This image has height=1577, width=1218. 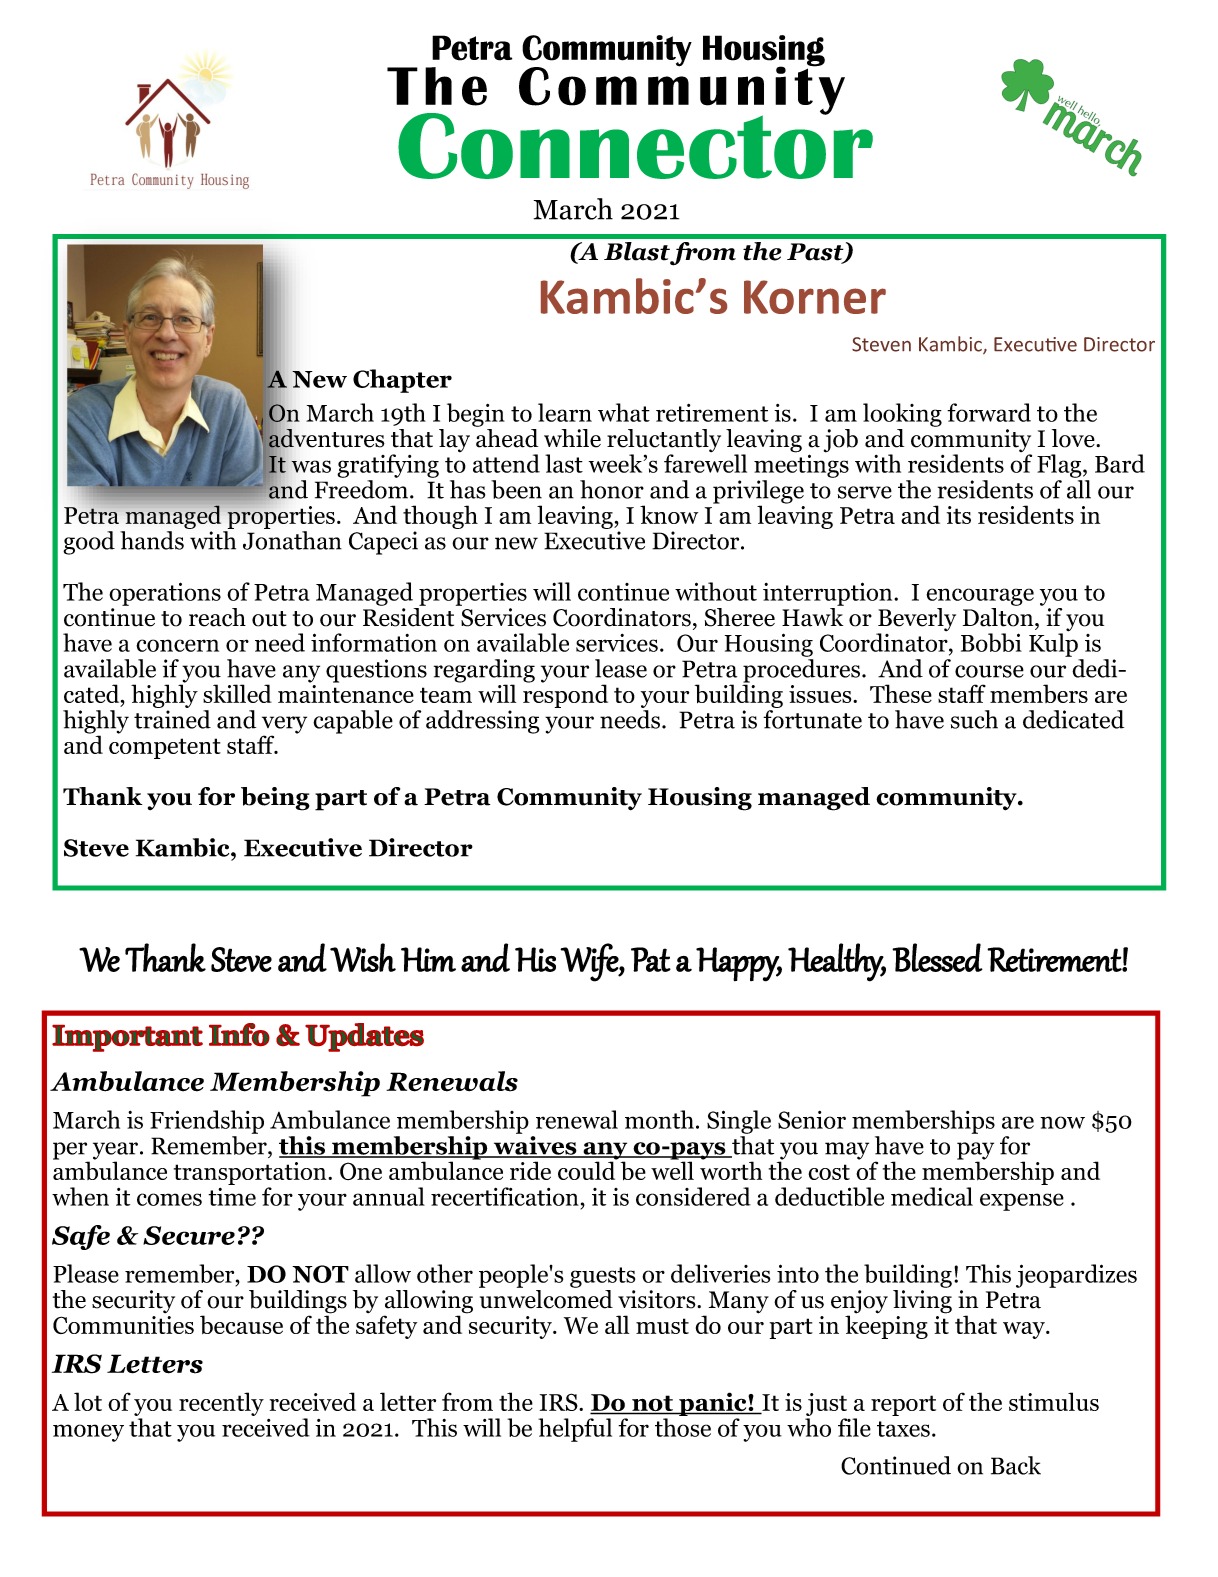 I want to click on month, so click(x=659, y=1119).
